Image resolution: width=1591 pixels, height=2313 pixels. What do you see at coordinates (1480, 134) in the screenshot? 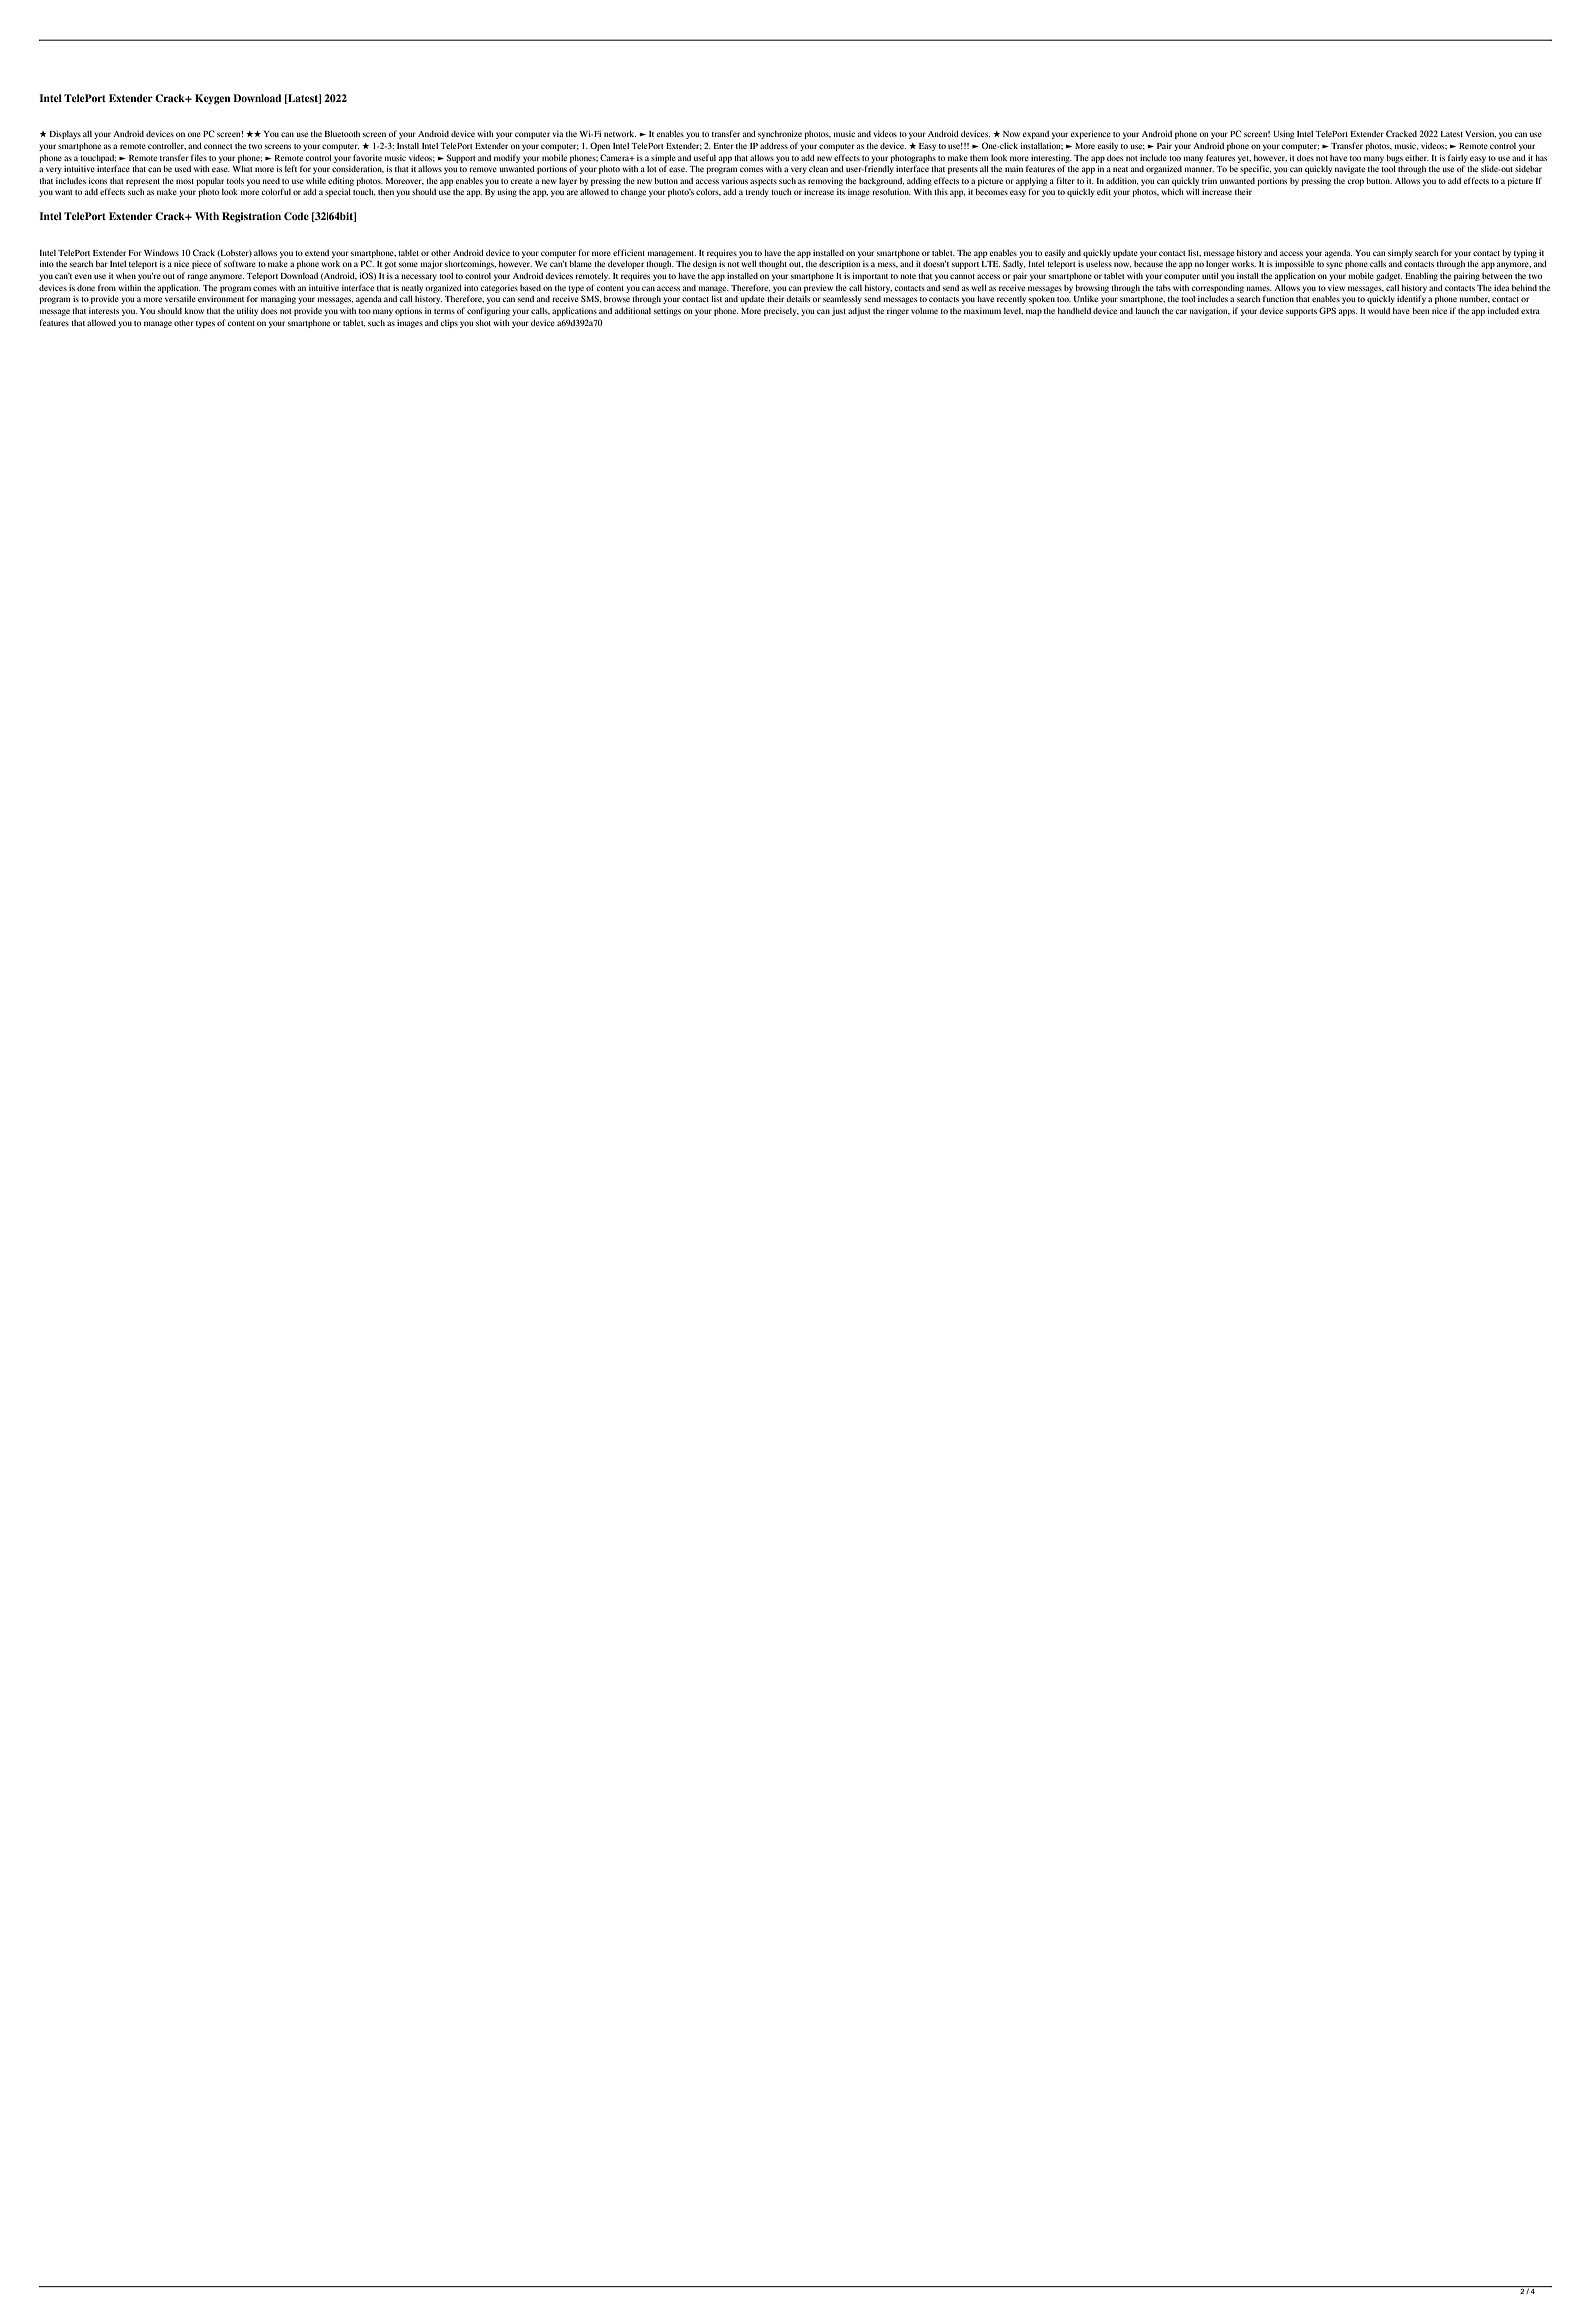
I see `Version` at bounding box center [1480, 134].
